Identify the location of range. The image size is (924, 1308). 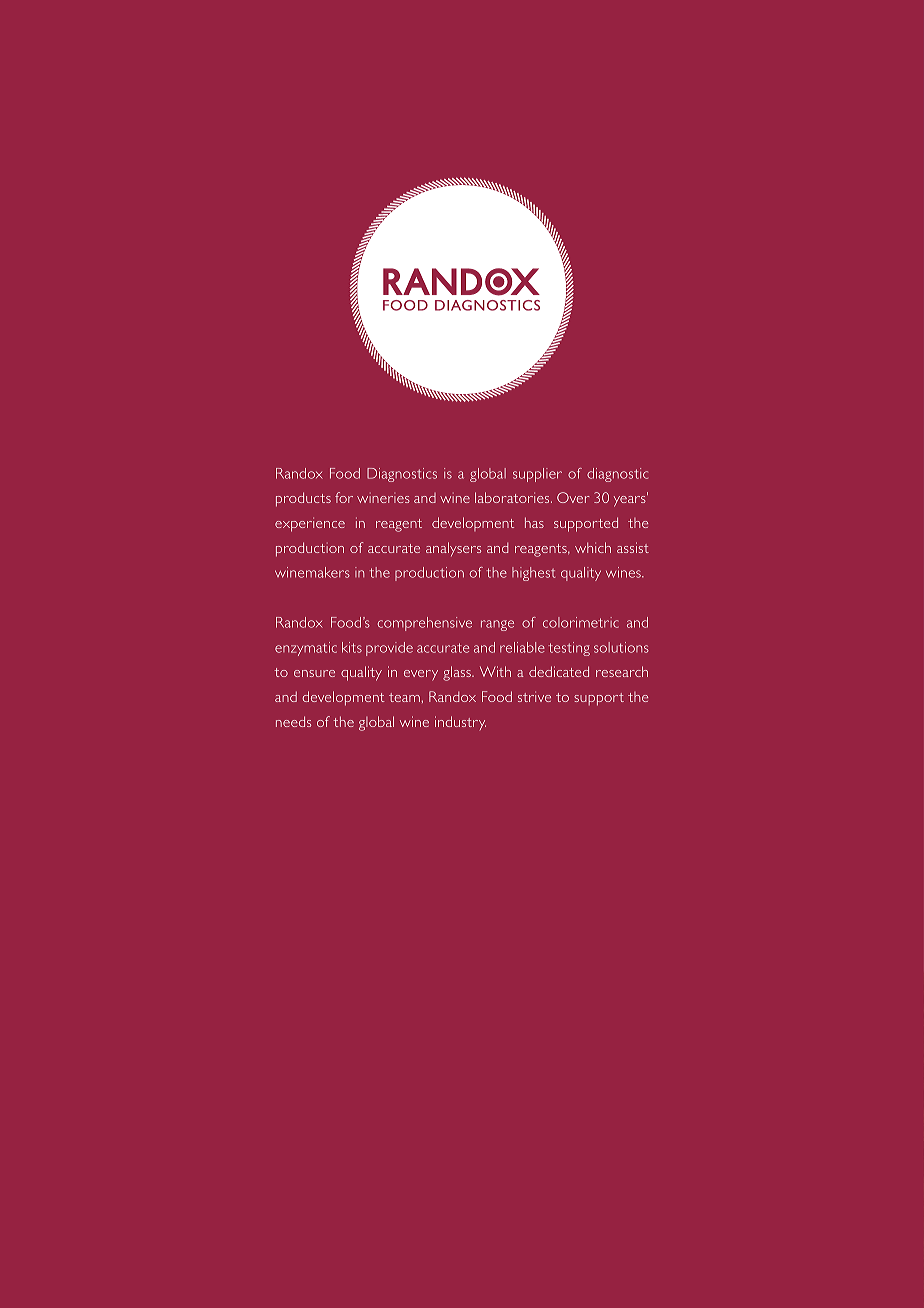
(497, 625).
